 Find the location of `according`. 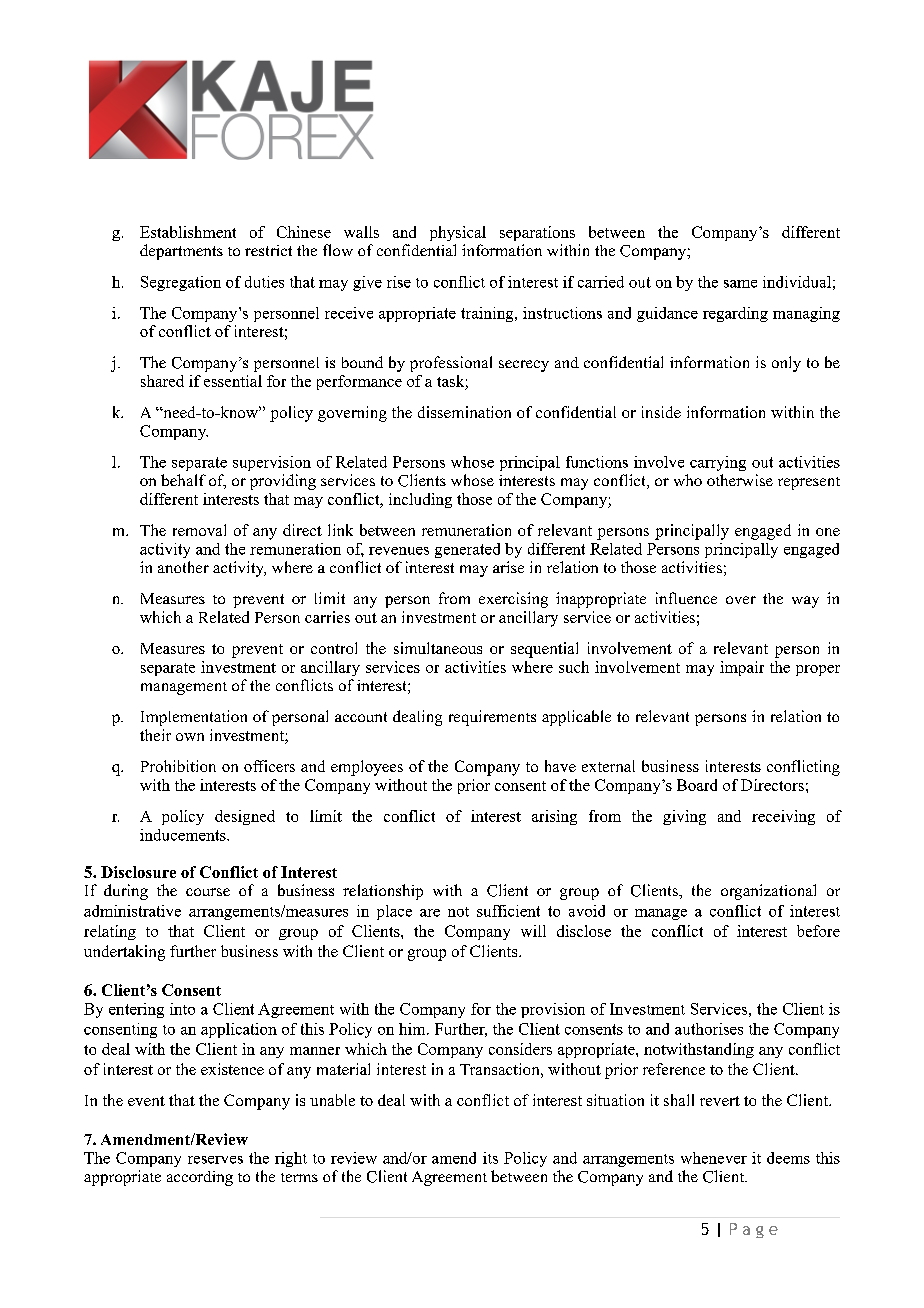

according is located at coordinates (200, 1178).
